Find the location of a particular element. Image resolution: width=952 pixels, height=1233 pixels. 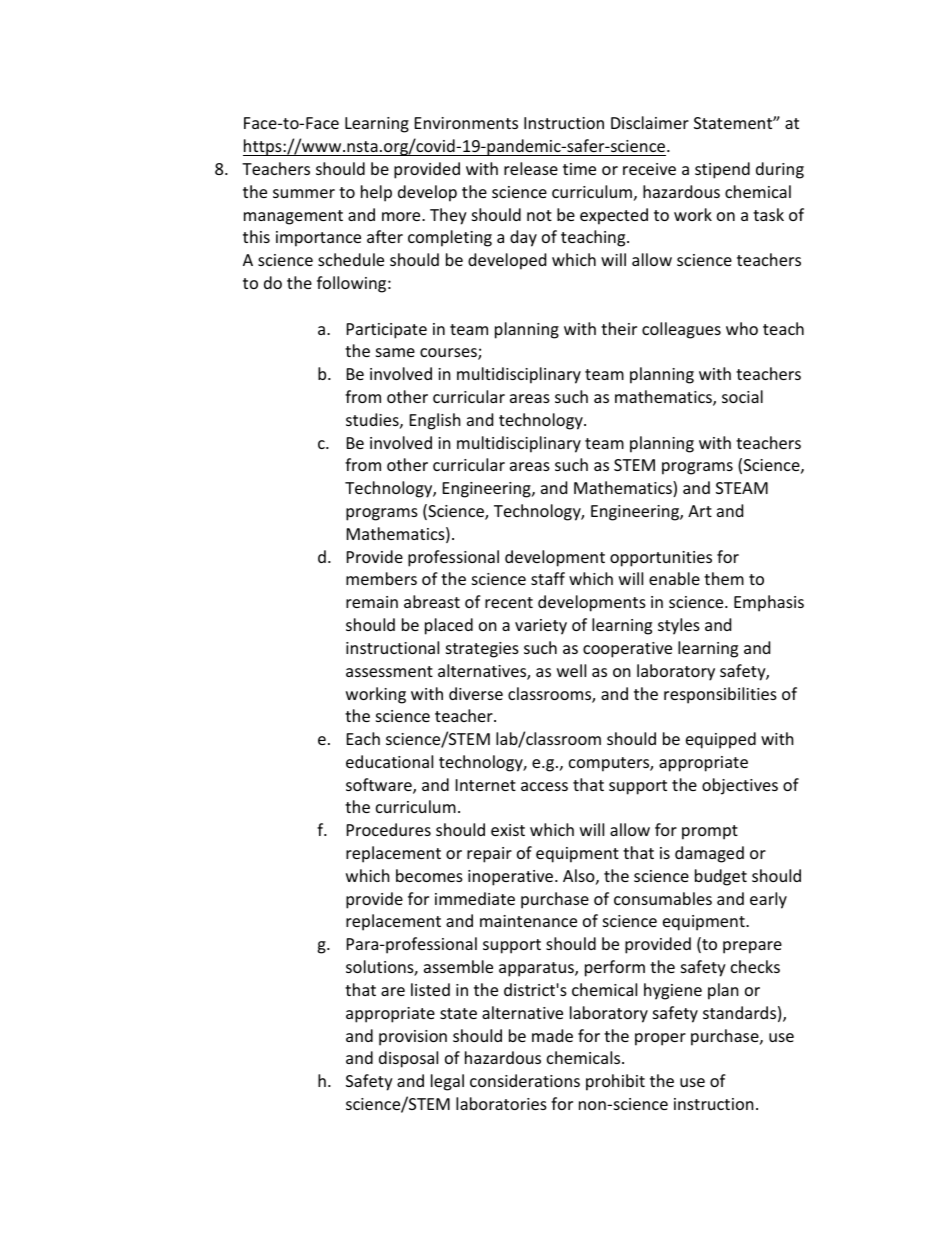

software is located at coordinates (380, 786).
